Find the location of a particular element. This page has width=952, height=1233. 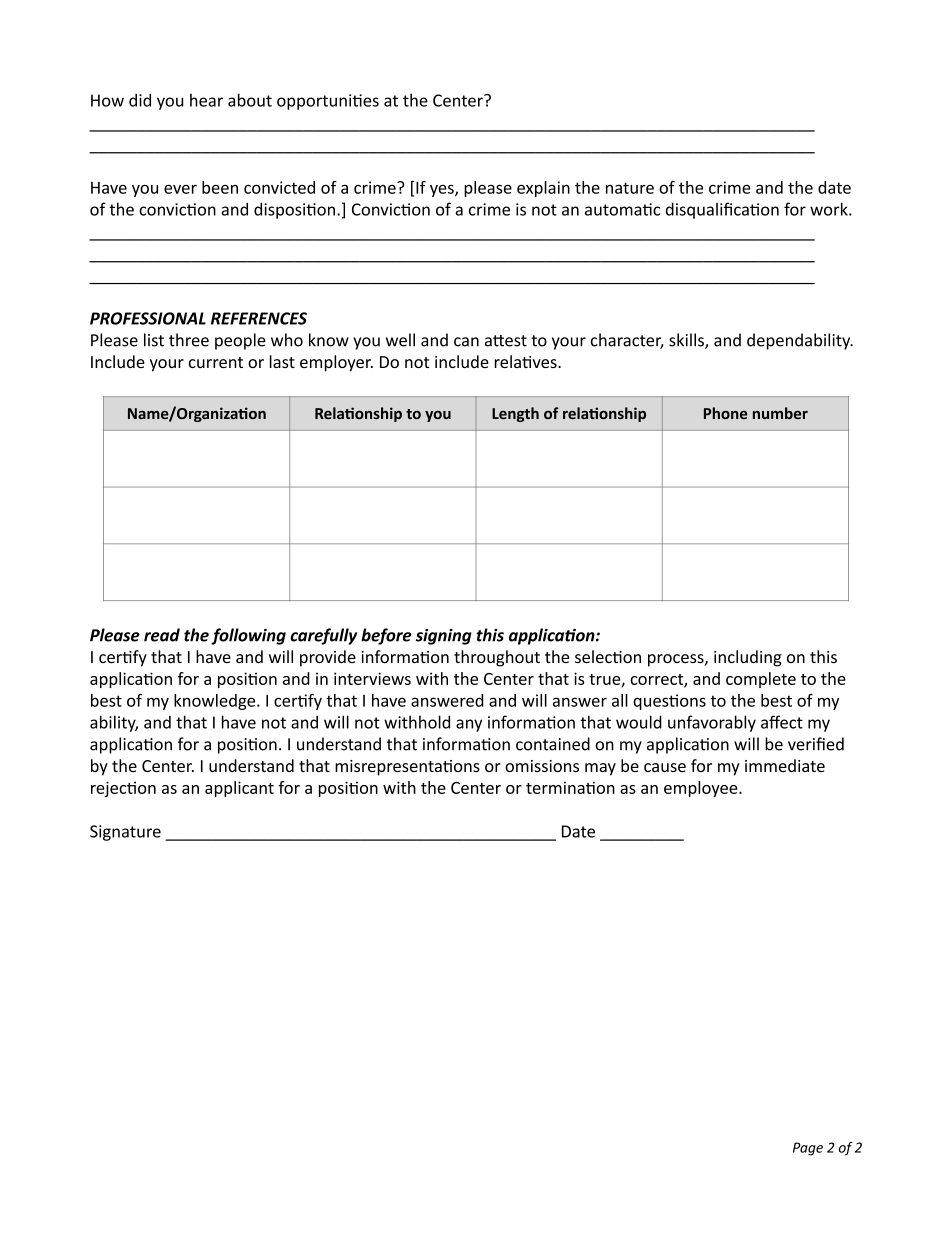

explain is located at coordinates (543, 189).
